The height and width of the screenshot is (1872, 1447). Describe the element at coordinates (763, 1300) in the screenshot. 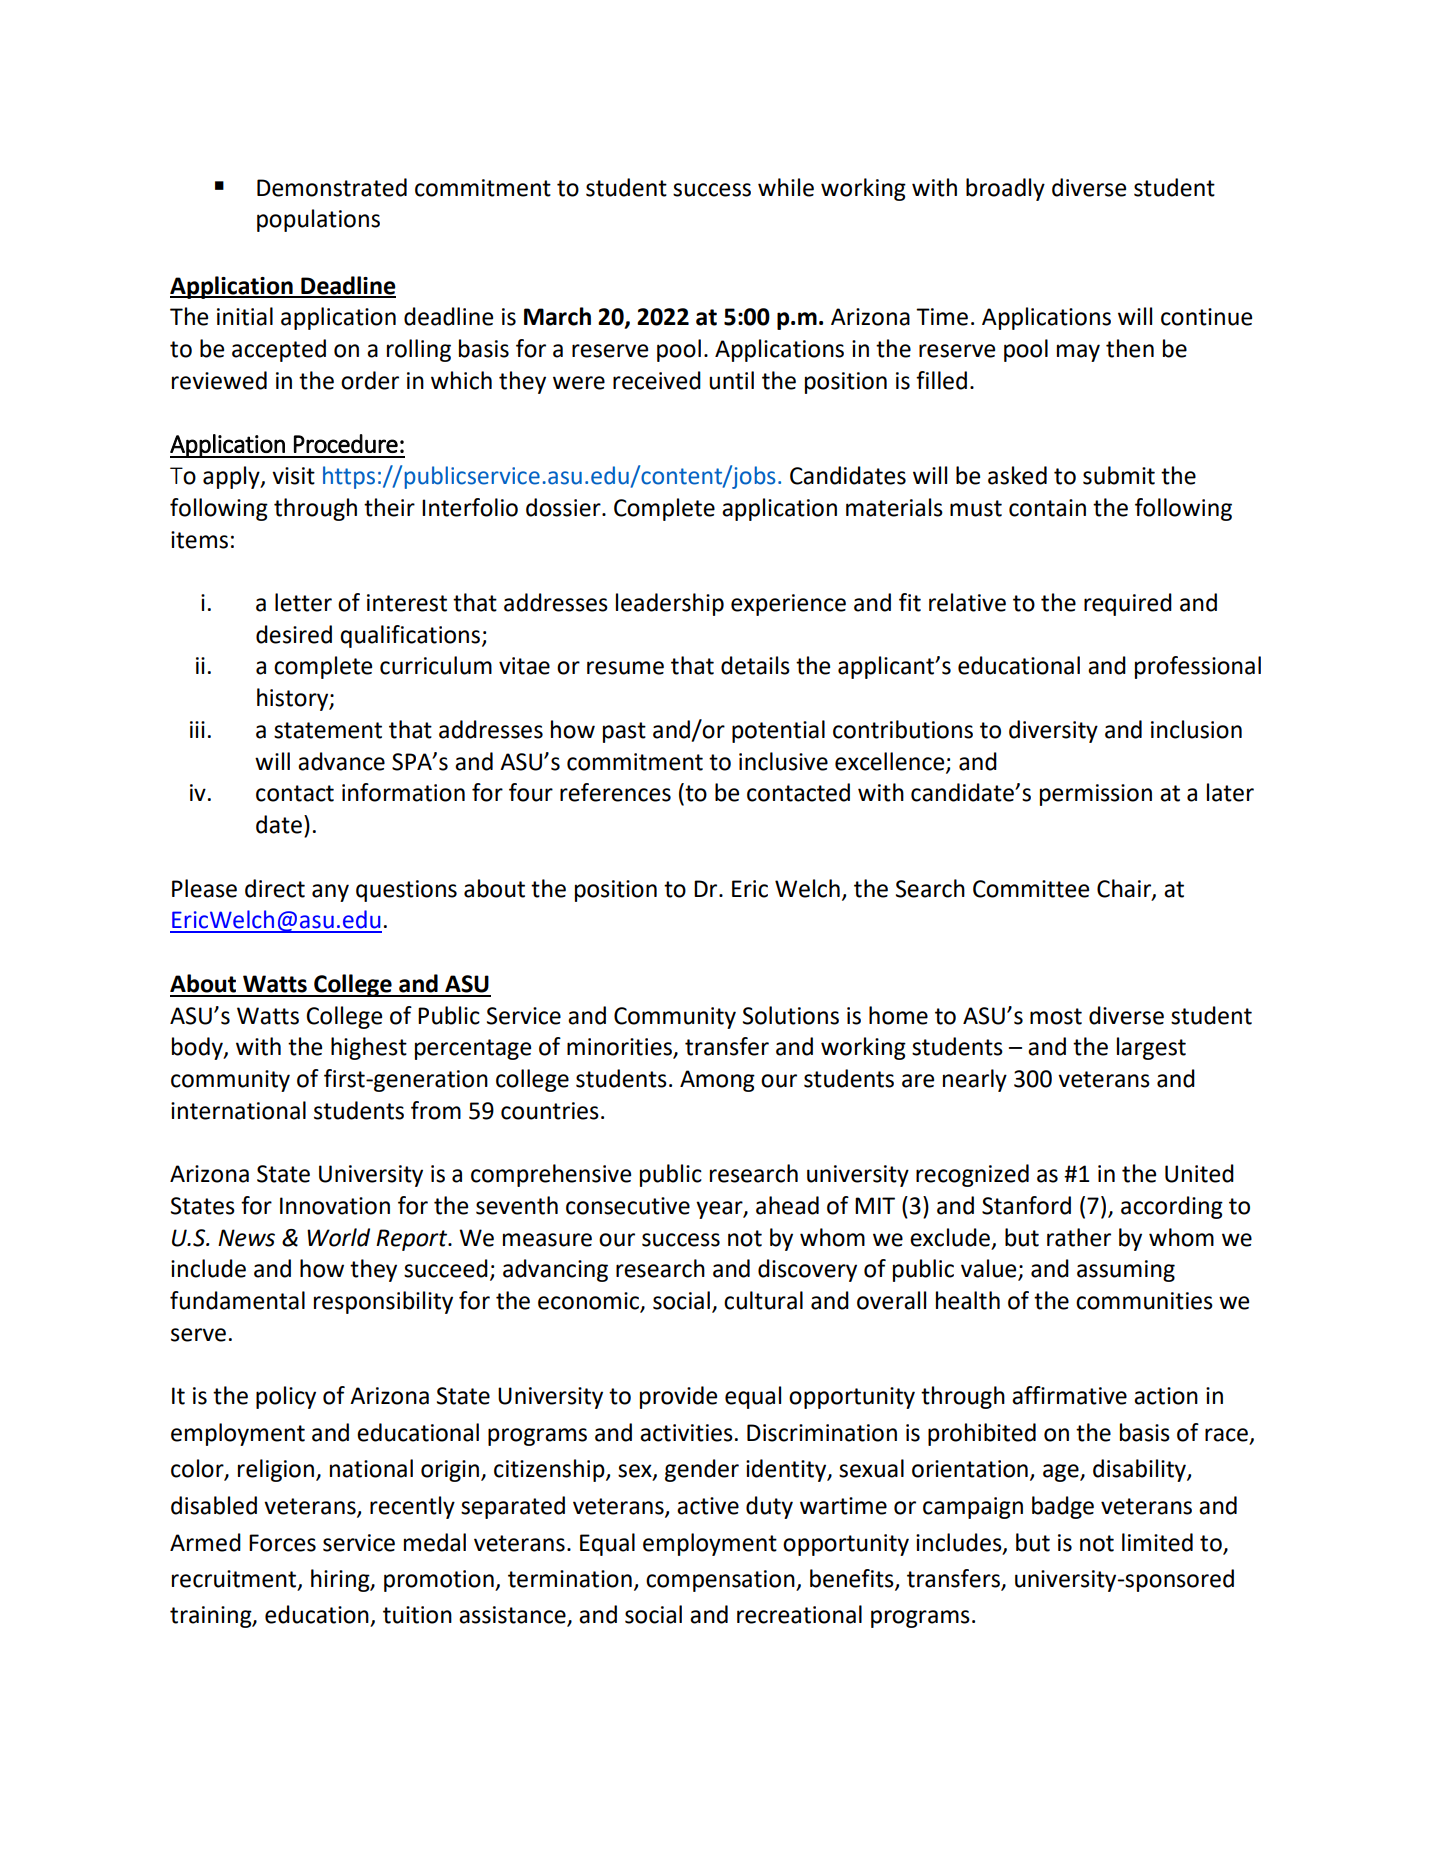

I see `cultural` at that location.
